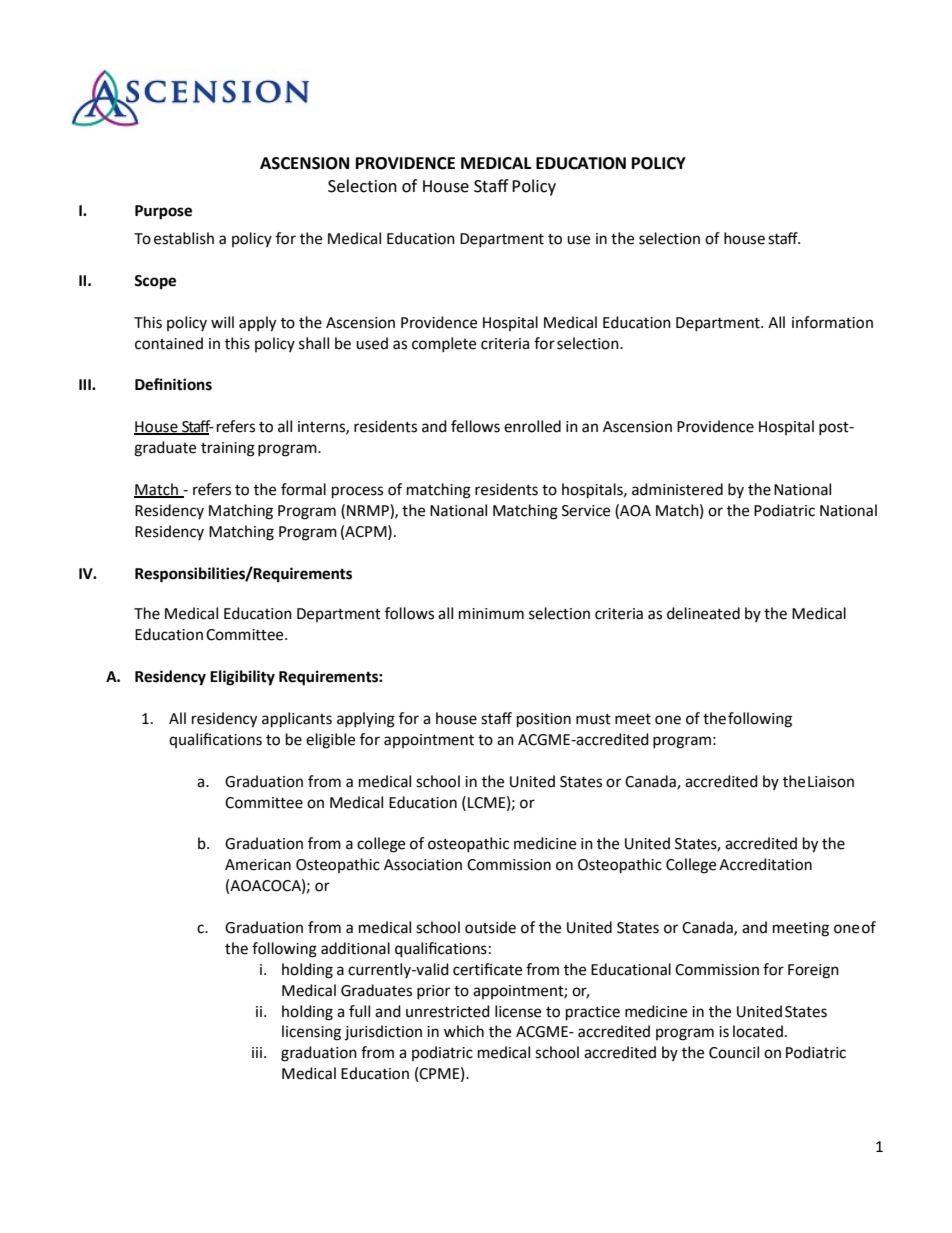 The height and width of the screenshot is (1233, 952). I want to click on administered, so click(677, 489).
